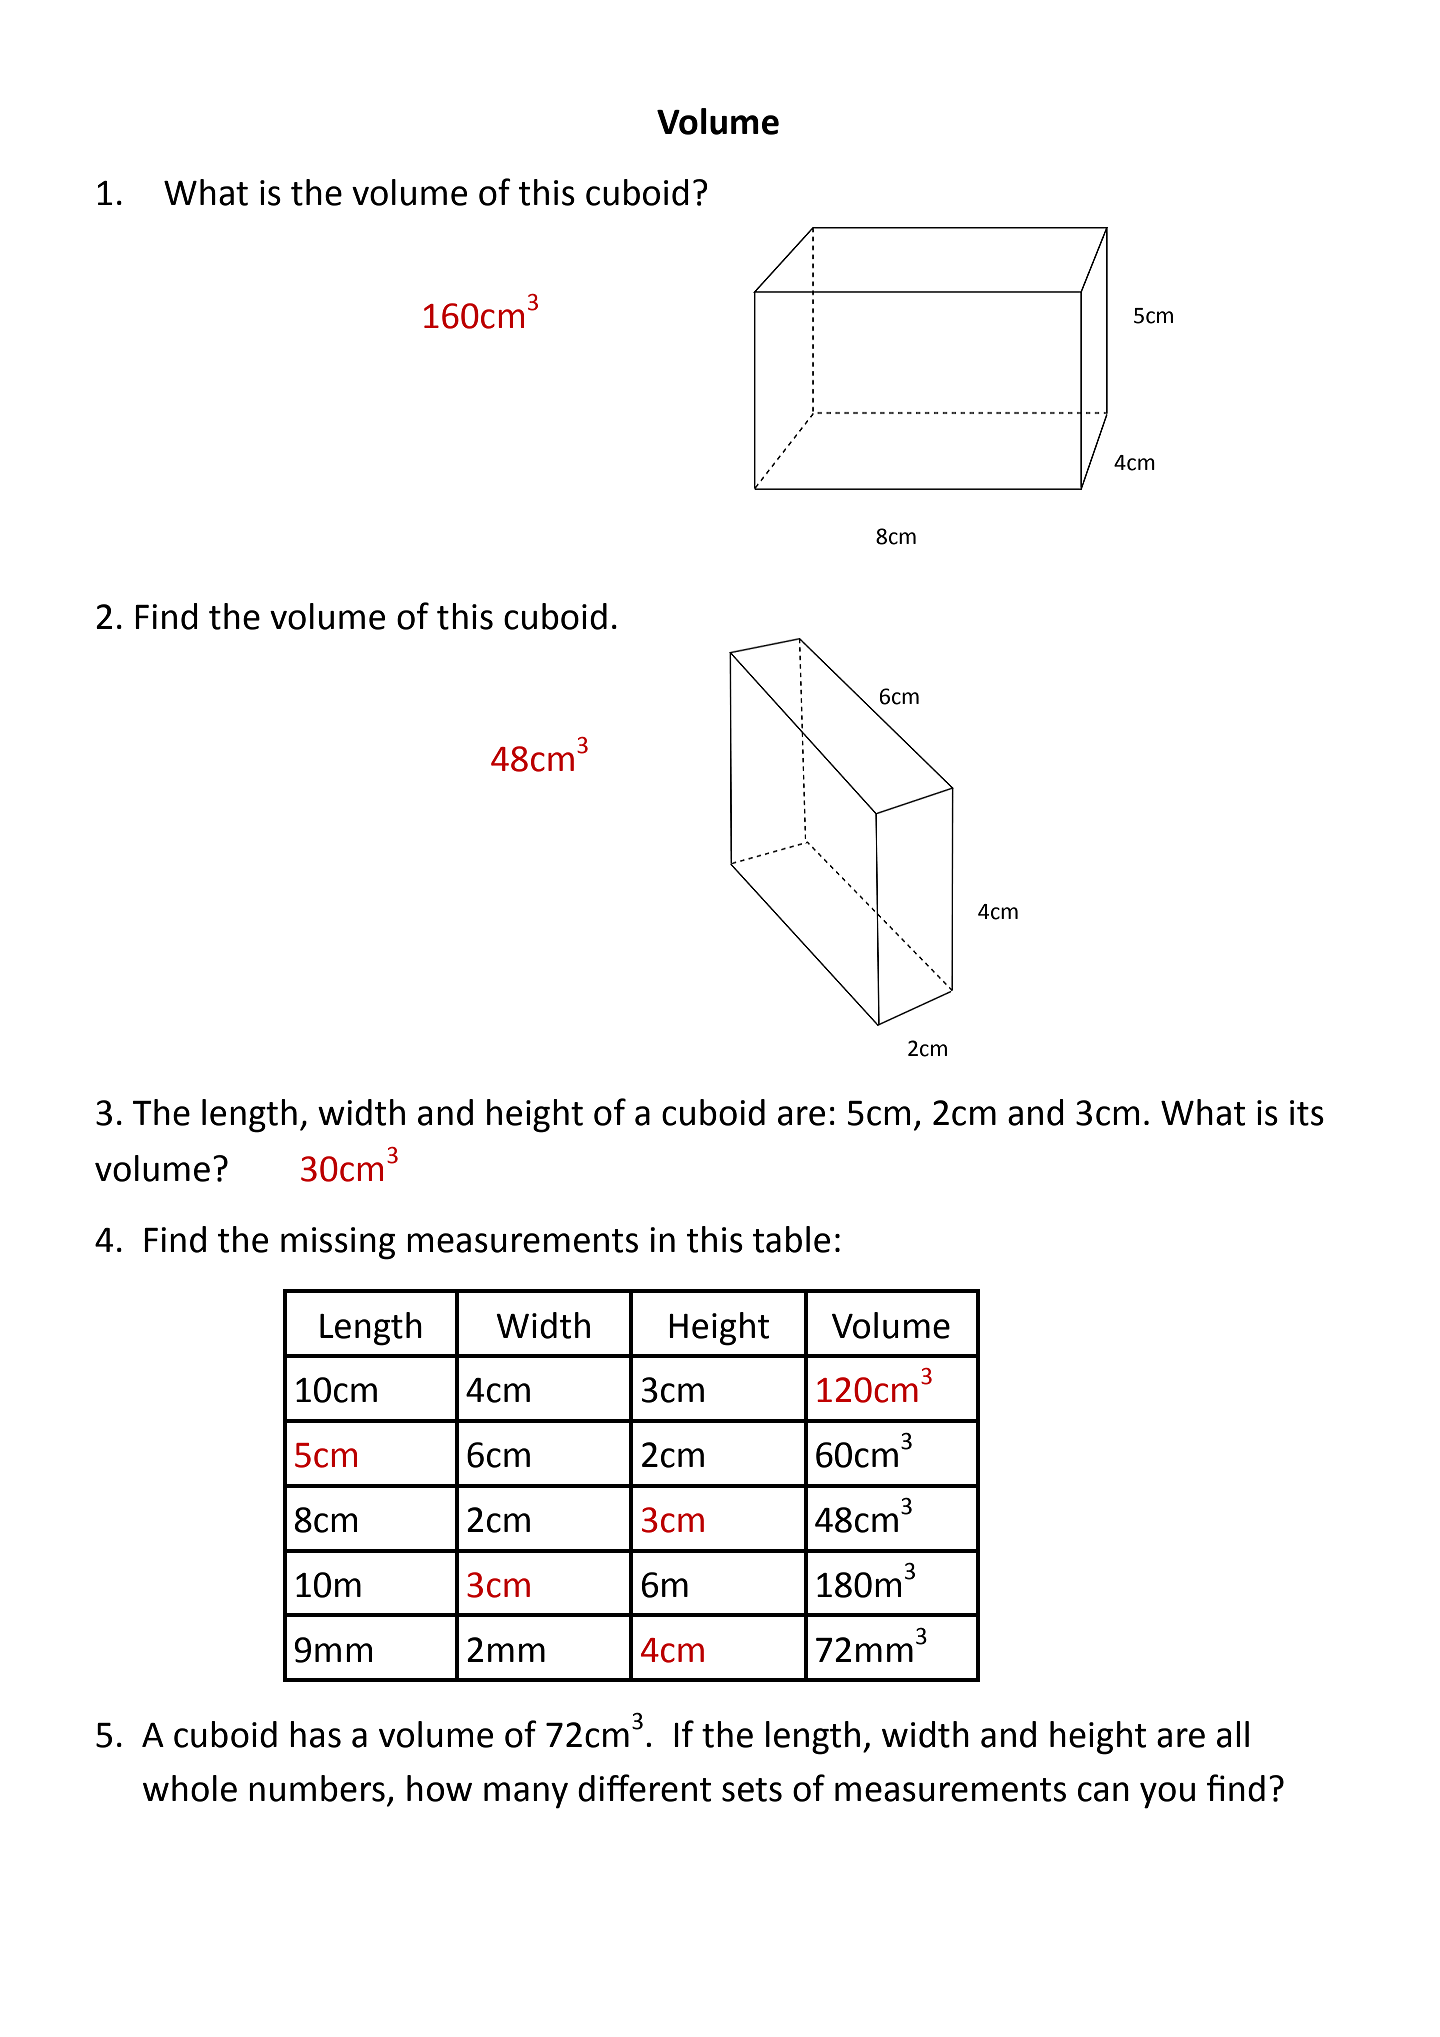 This image has width=1440, height=2037. I want to click on different, so click(644, 1788).
